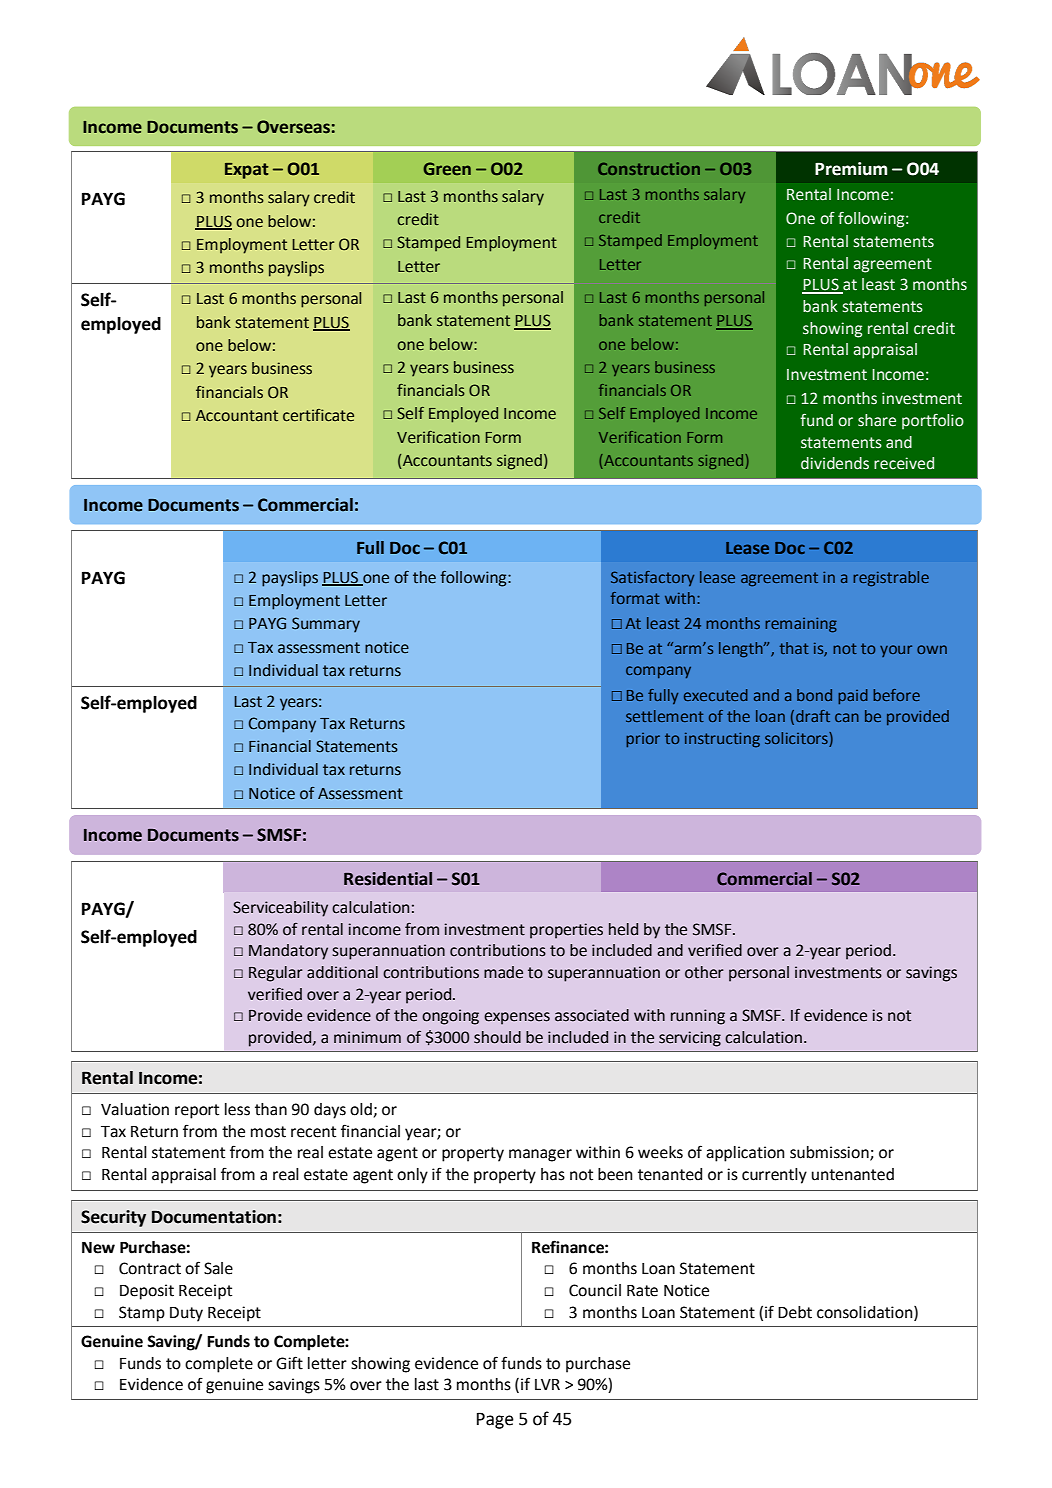  Describe the element at coordinates (547, 1384) in the screenshot. I see `LVR` at that location.
